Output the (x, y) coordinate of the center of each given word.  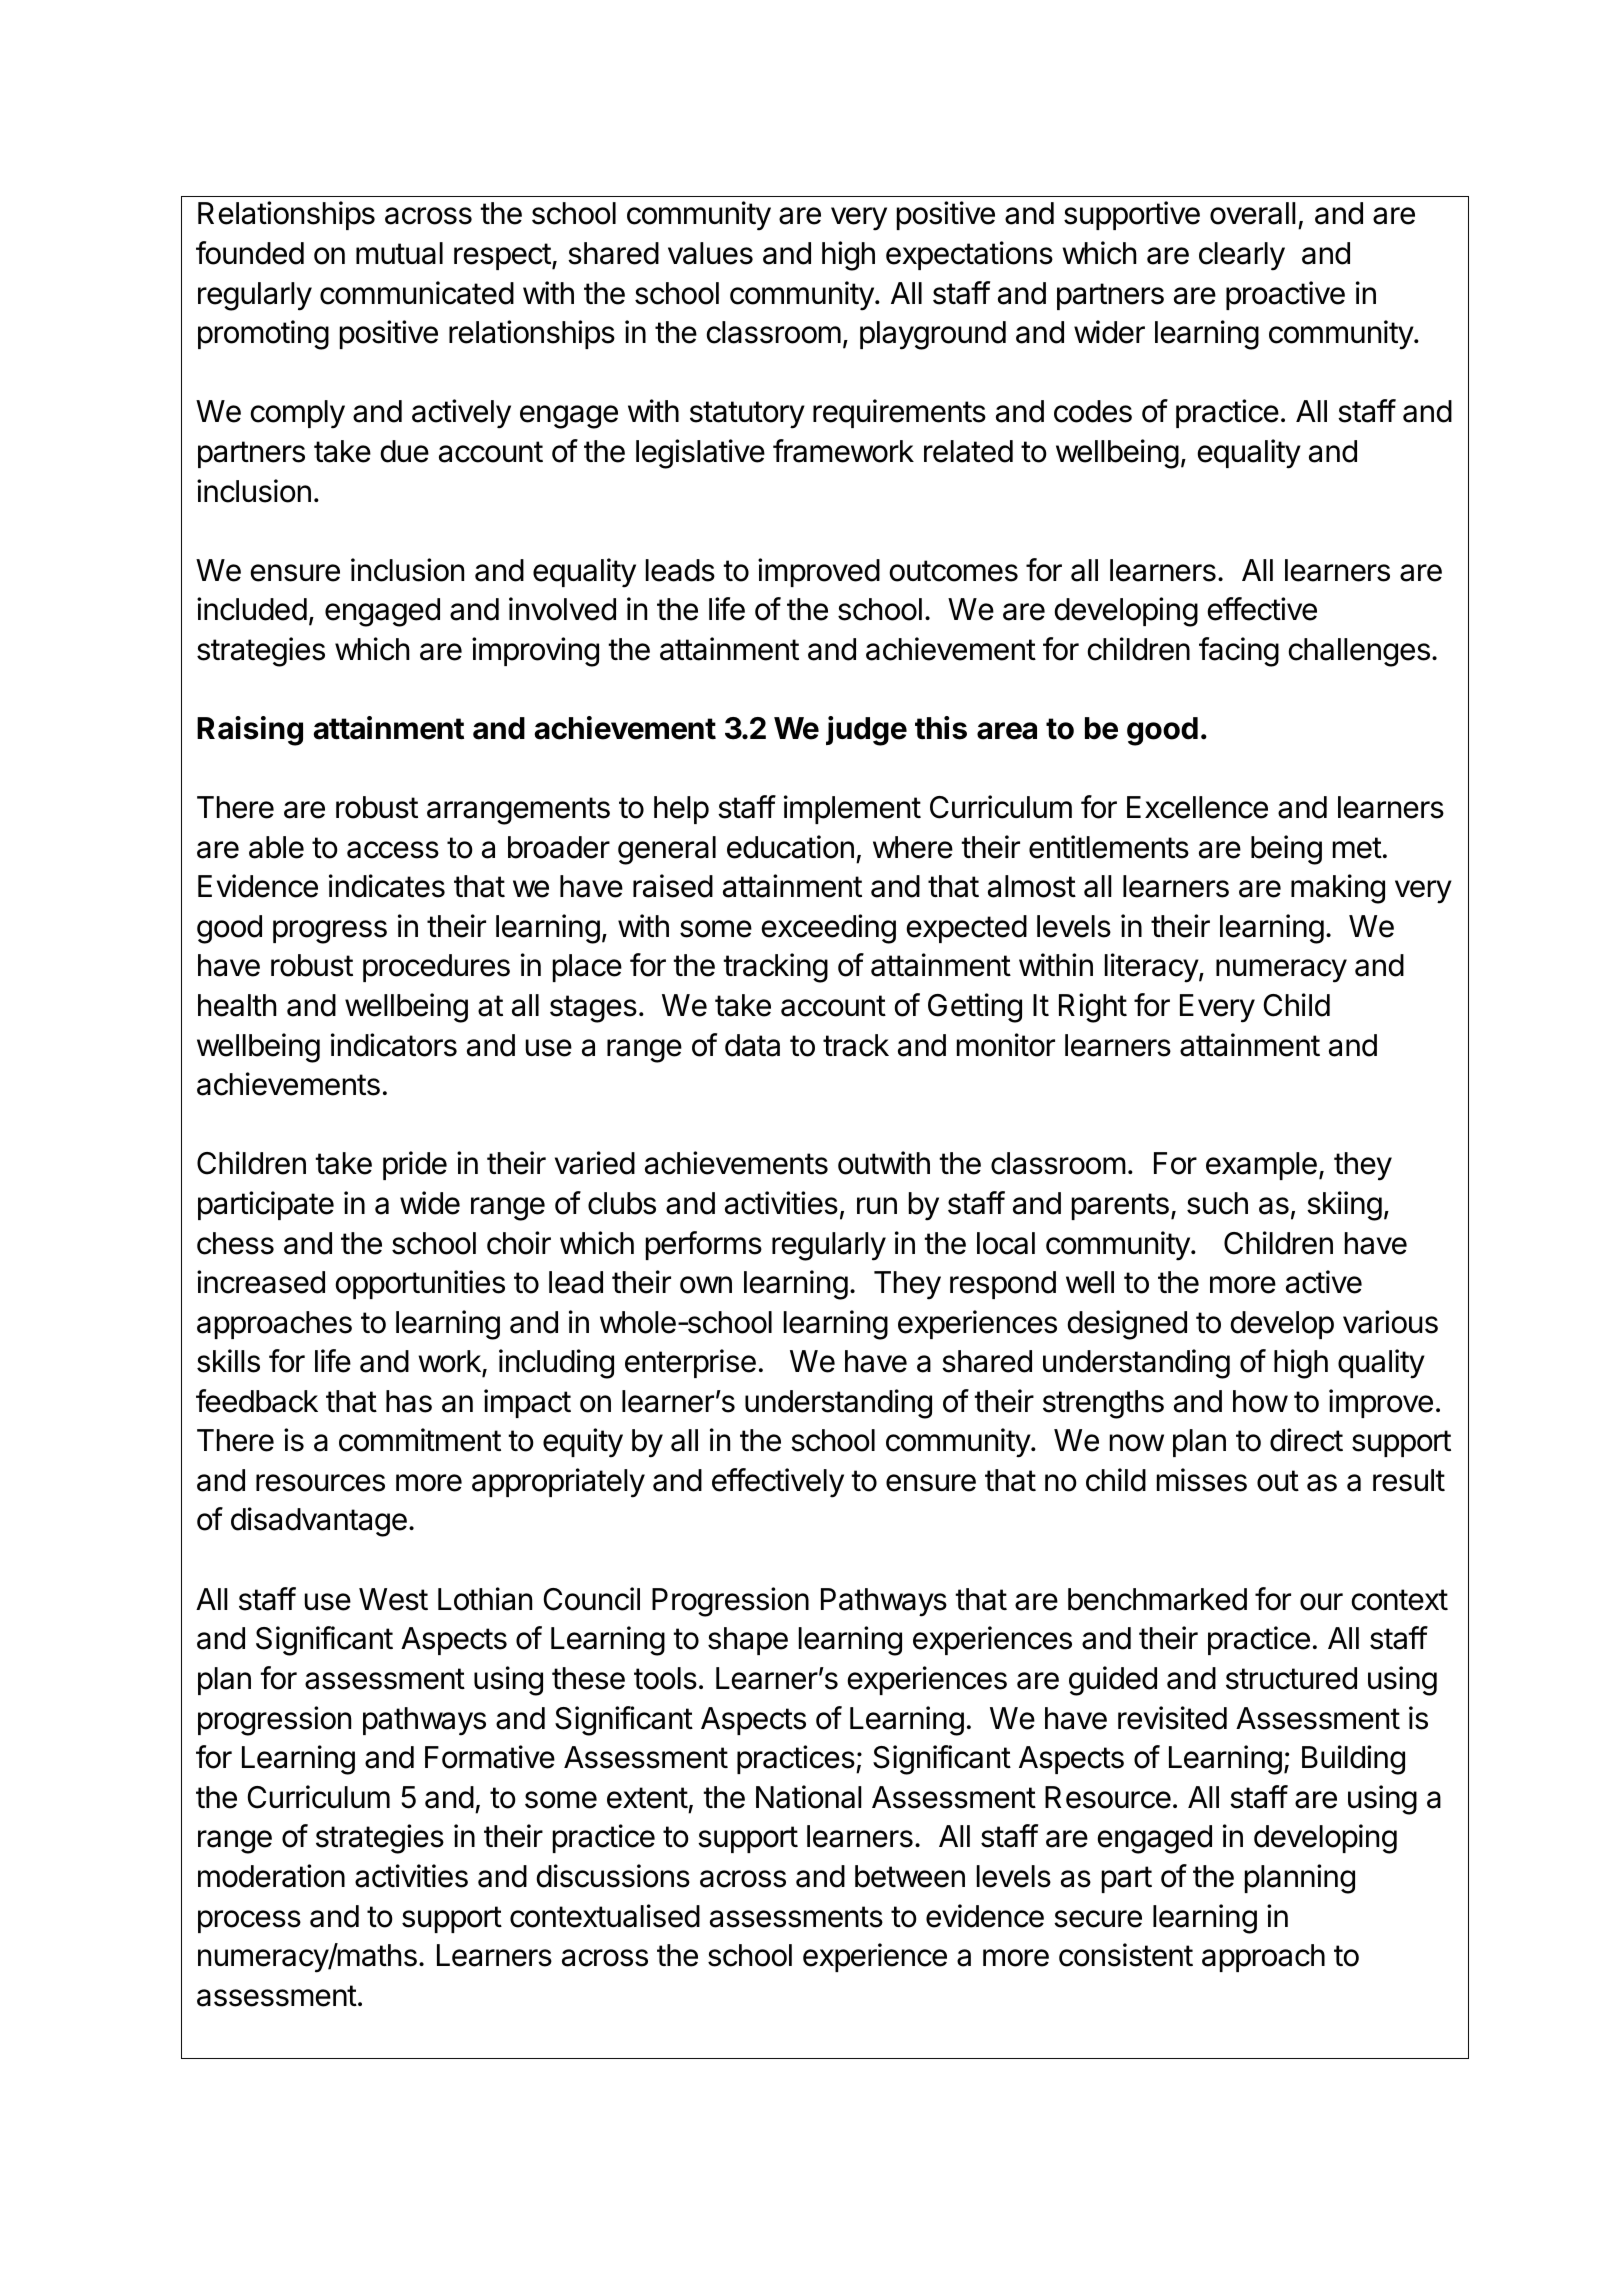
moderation (271, 1876)
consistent (1126, 1955)
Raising (250, 731)
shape (748, 1641)
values (710, 253)
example (1261, 1166)
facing (1239, 652)
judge (866, 731)
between (910, 1876)
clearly (1242, 256)
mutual (399, 253)
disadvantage (319, 1522)
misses (1202, 1480)
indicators (394, 1045)
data (752, 1045)
